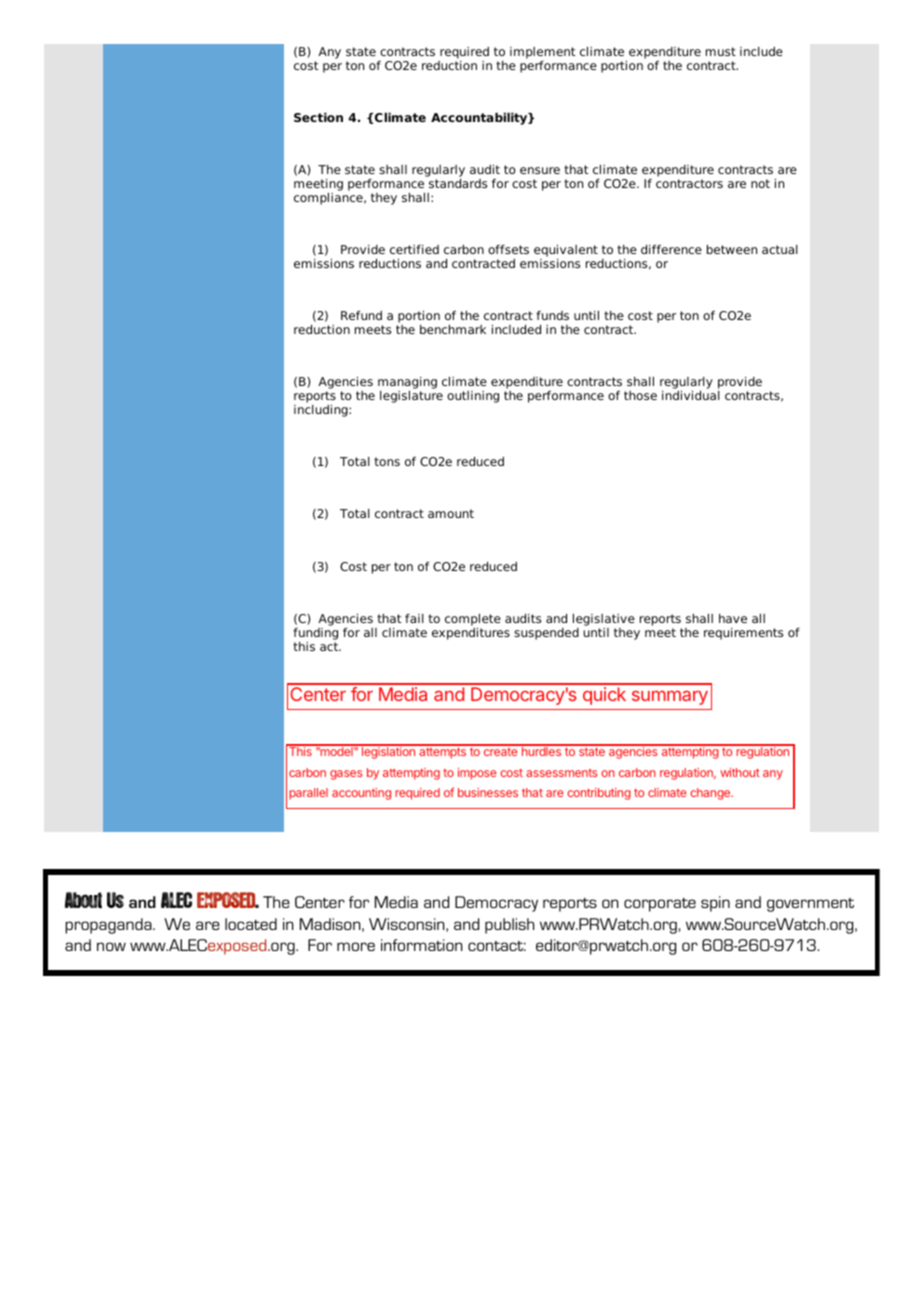  What do you see at coordinates (318, 117) in the document?
I see `Section` at bounding box center [318, 117].
